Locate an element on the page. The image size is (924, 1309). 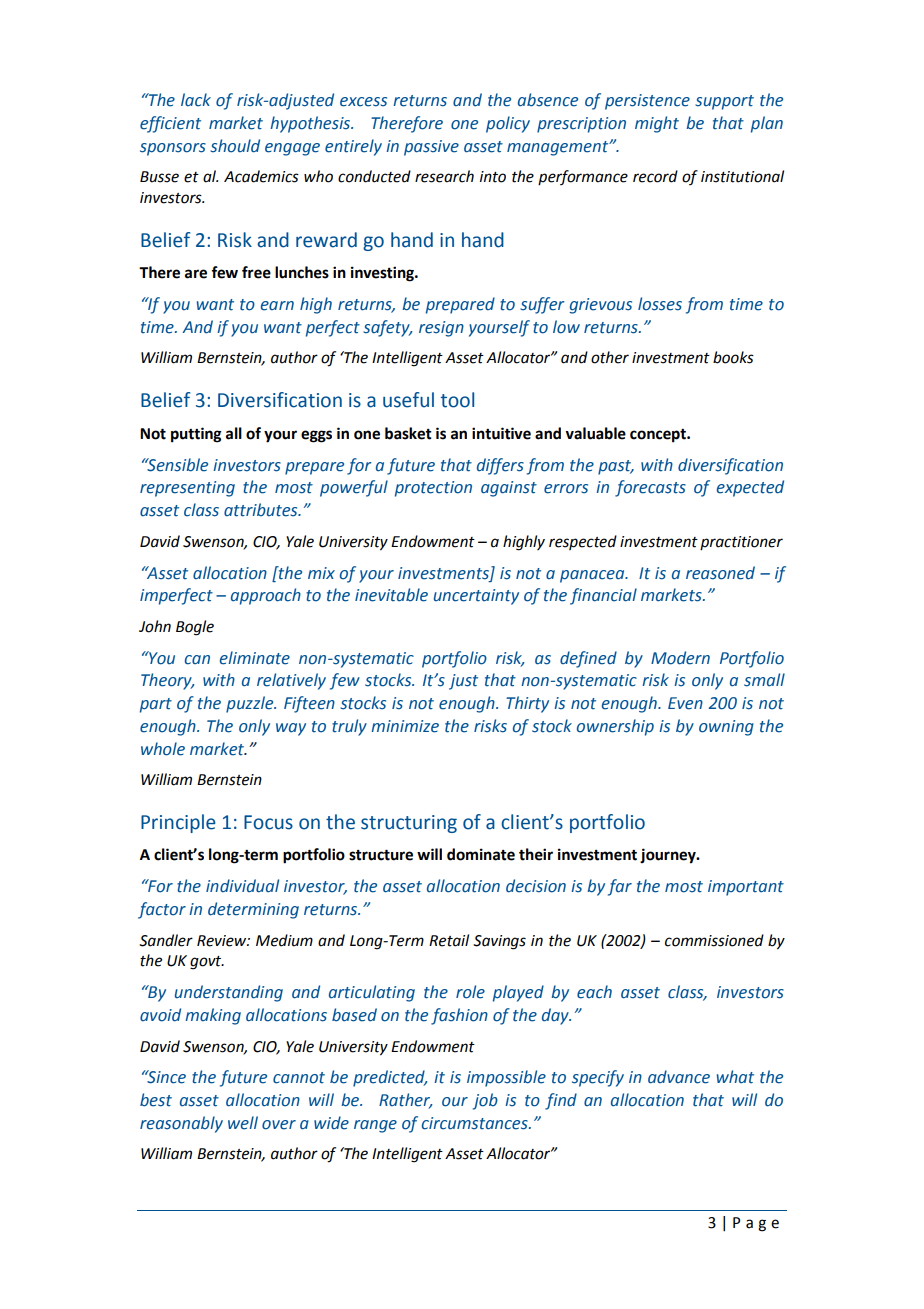
well is located at coordinates (243, 1123).
